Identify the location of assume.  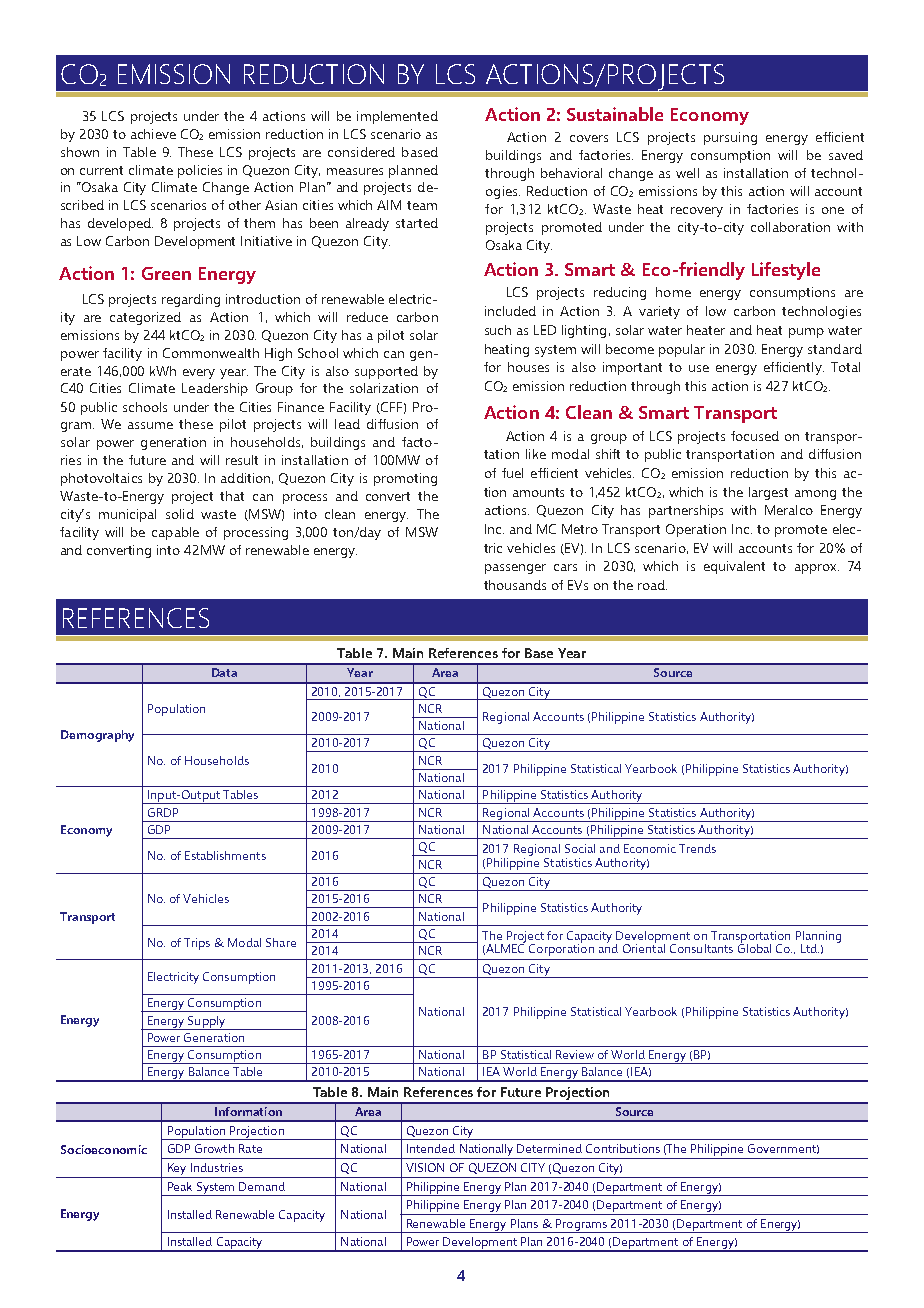
(150, 425).
